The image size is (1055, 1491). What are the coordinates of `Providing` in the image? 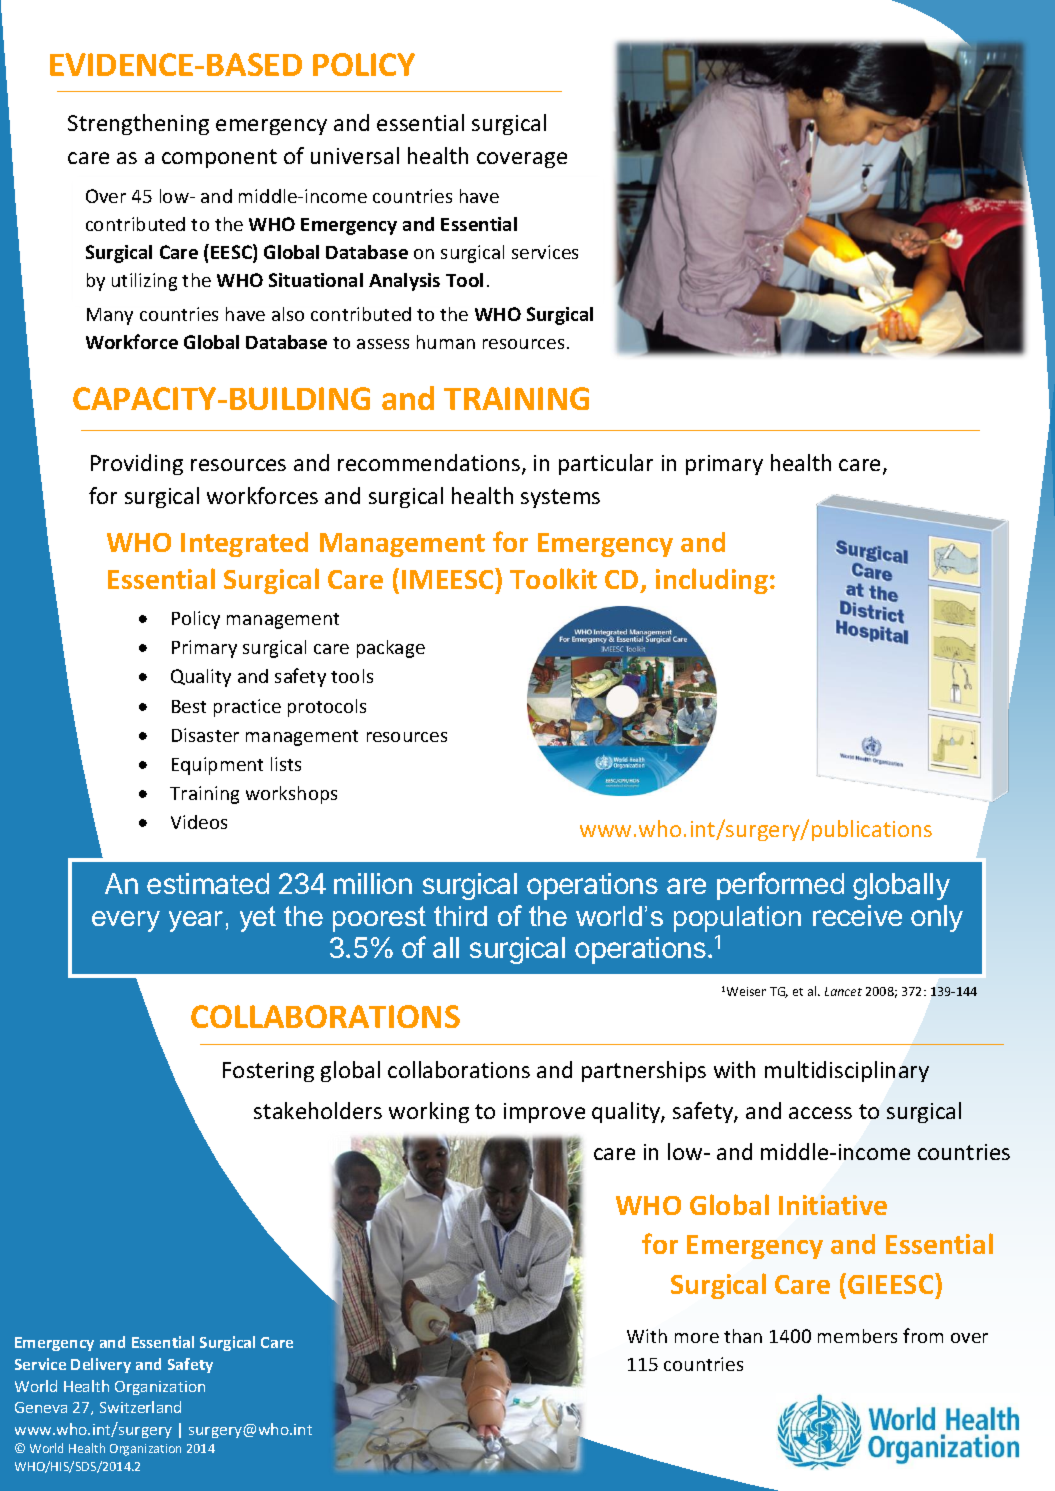 It's located at (137, 464).
